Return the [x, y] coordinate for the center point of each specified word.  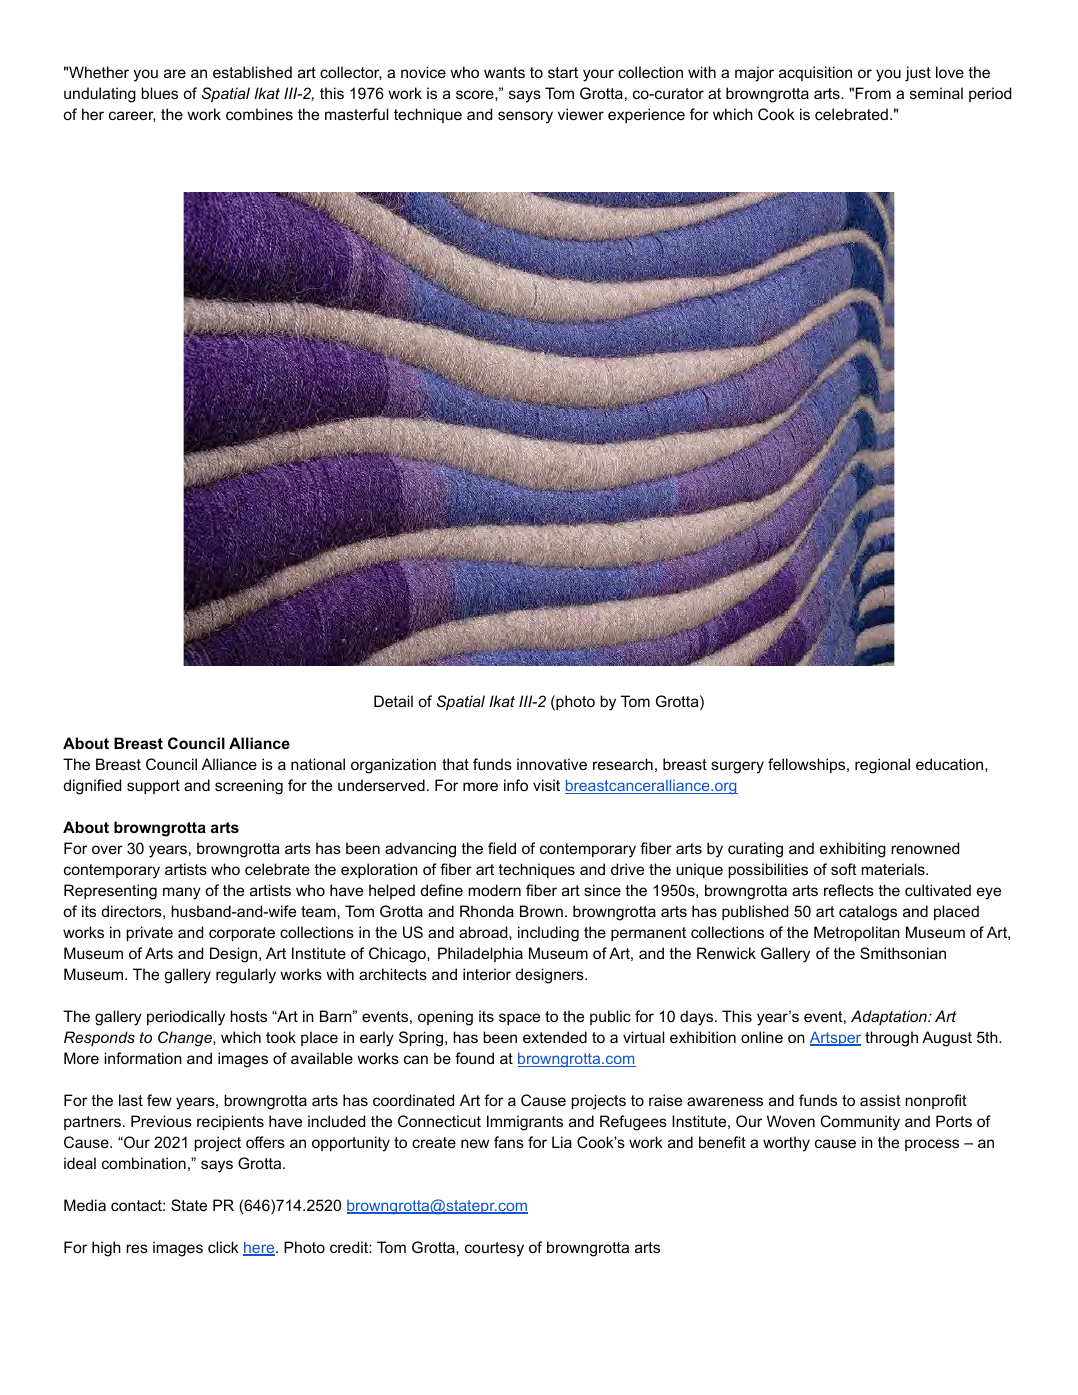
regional [882, 766]
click [223, 1247]
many [182, 893]
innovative [552, 764]
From [873, 93]
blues [159, 93]
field [502, 848]
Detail [393, 701]
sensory [525, 117]
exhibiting [853, 850]
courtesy [494, 1249]
